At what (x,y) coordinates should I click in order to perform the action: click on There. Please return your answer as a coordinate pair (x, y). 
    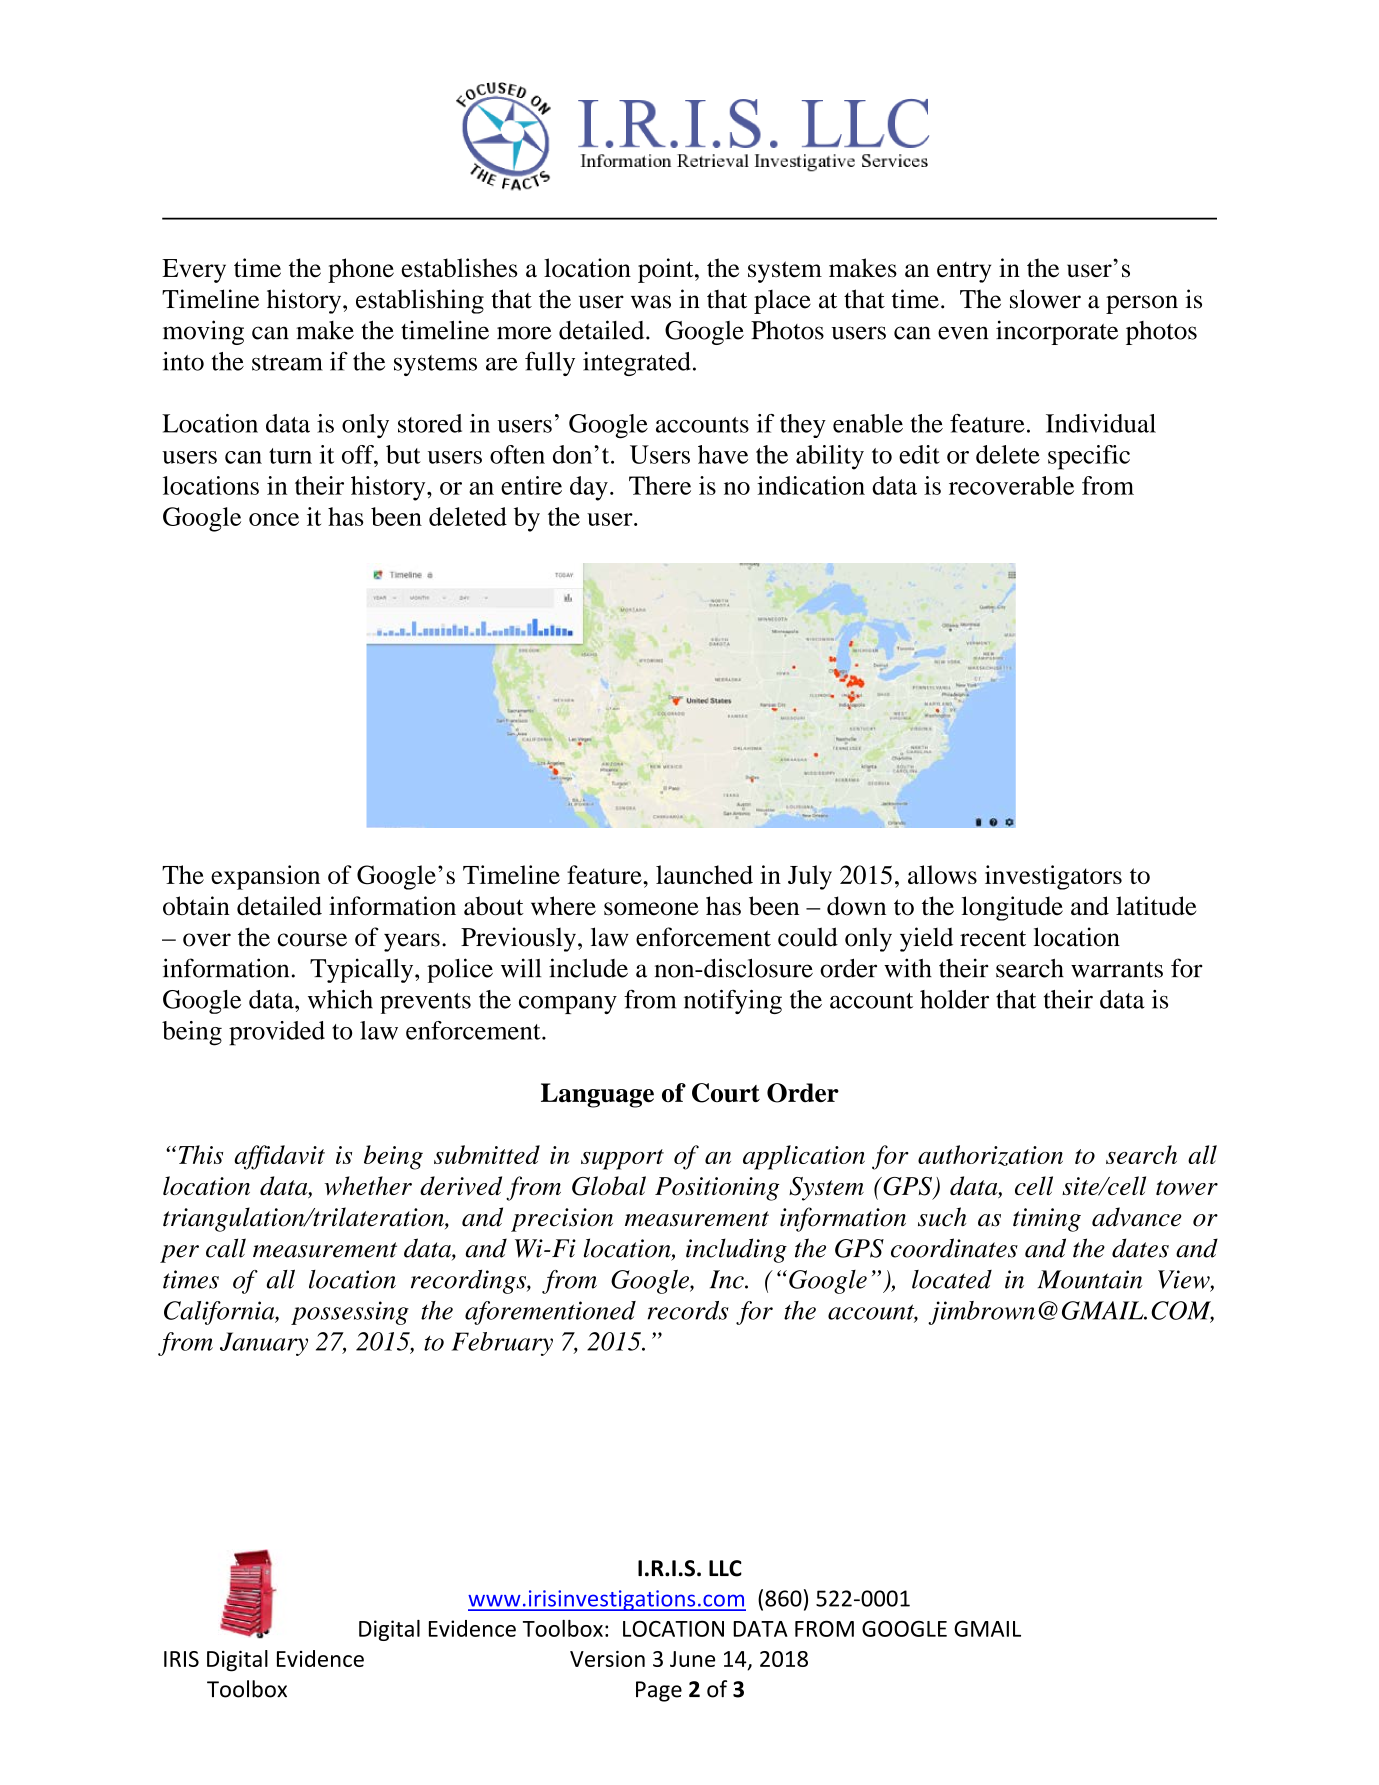
    Looking at the image, I should click on (660, 485).
